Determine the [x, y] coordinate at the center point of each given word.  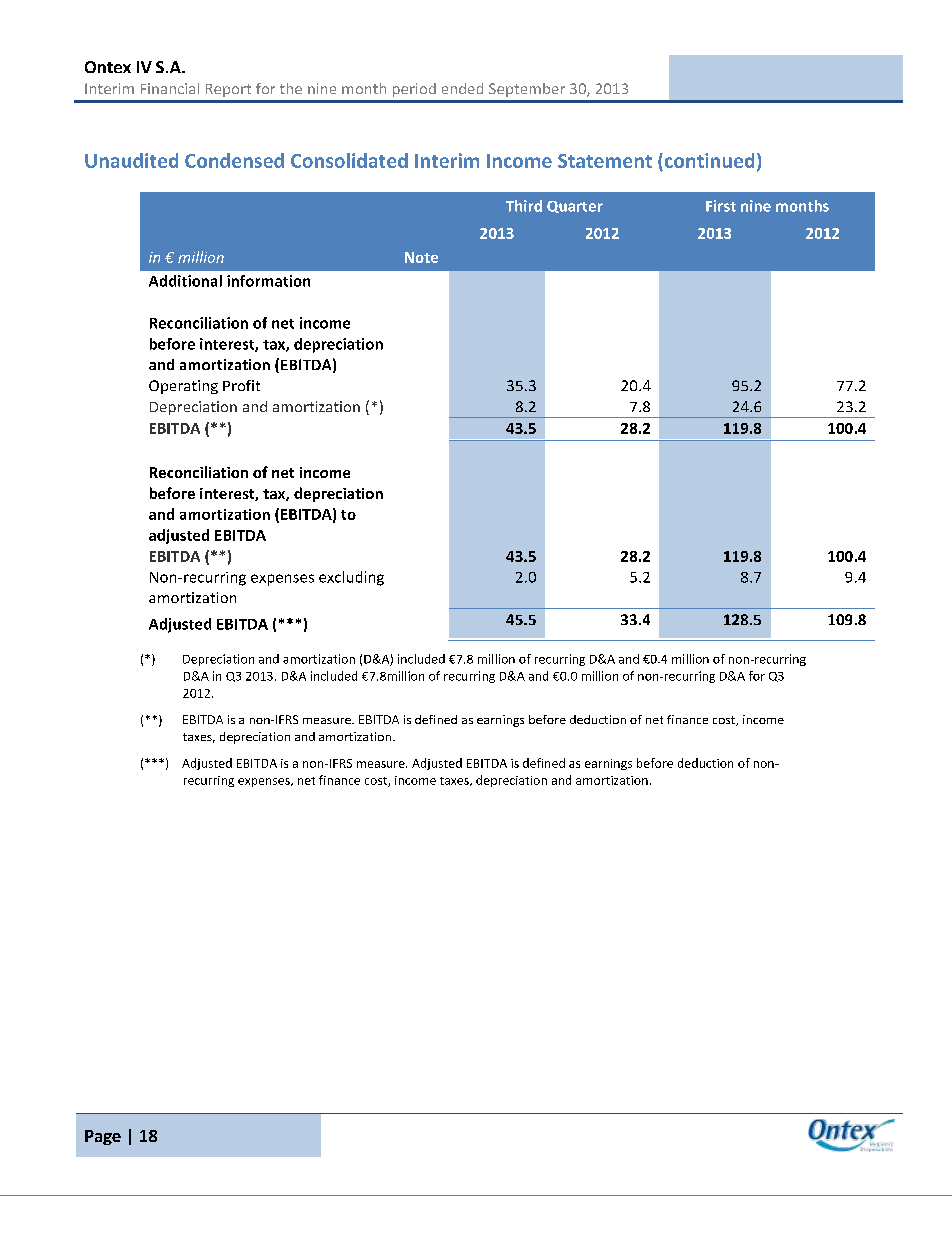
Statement [605, 161]
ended [462, 88]
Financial [170, 88]
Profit [241, 385]
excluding [351, 578]
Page [103, 1137]
